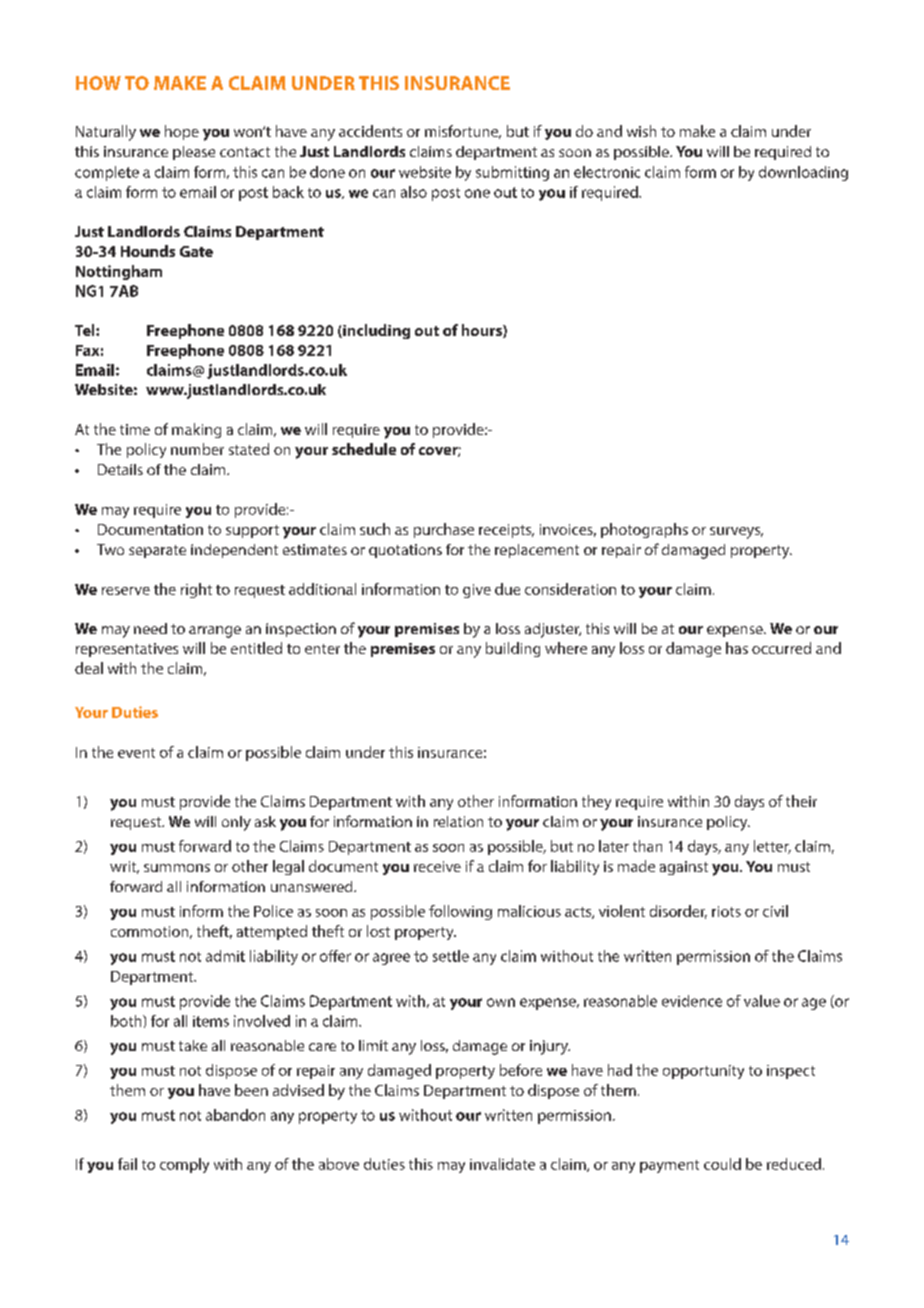 The height and width of the screenshot is (1308, 924). I want to click on hope, so click(182, 132).
